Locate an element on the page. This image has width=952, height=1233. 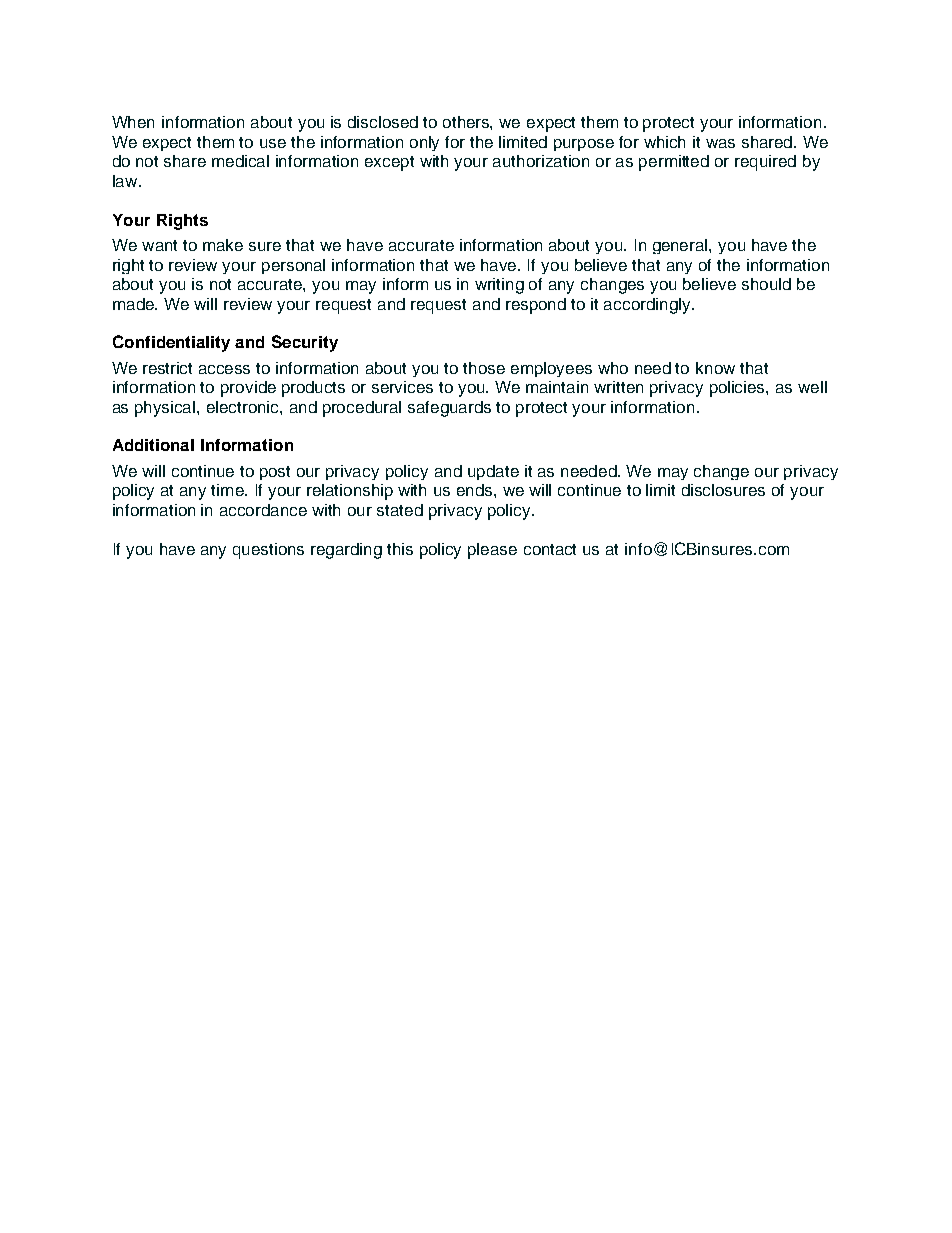
questions is located at coordinates (268, 551).
